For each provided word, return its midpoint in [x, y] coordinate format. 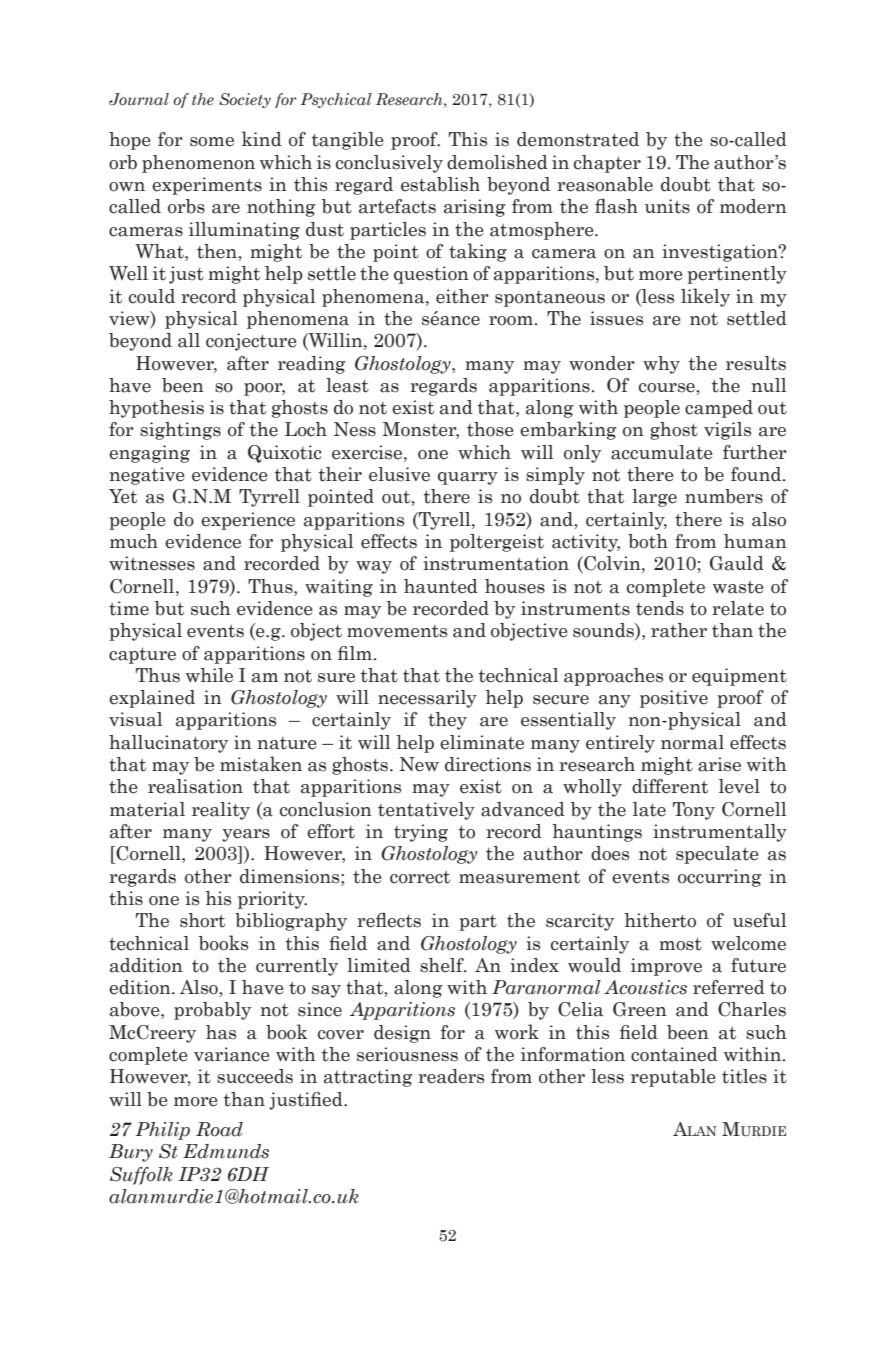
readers [451, 1076]
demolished [497, 162]
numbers [724, 496]
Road [219, 1129]
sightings [180, 431]
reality [221, 811]
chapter [607, 164]
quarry [468, 478]
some [212, 142]
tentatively [426, 811]
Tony [694, 811]
